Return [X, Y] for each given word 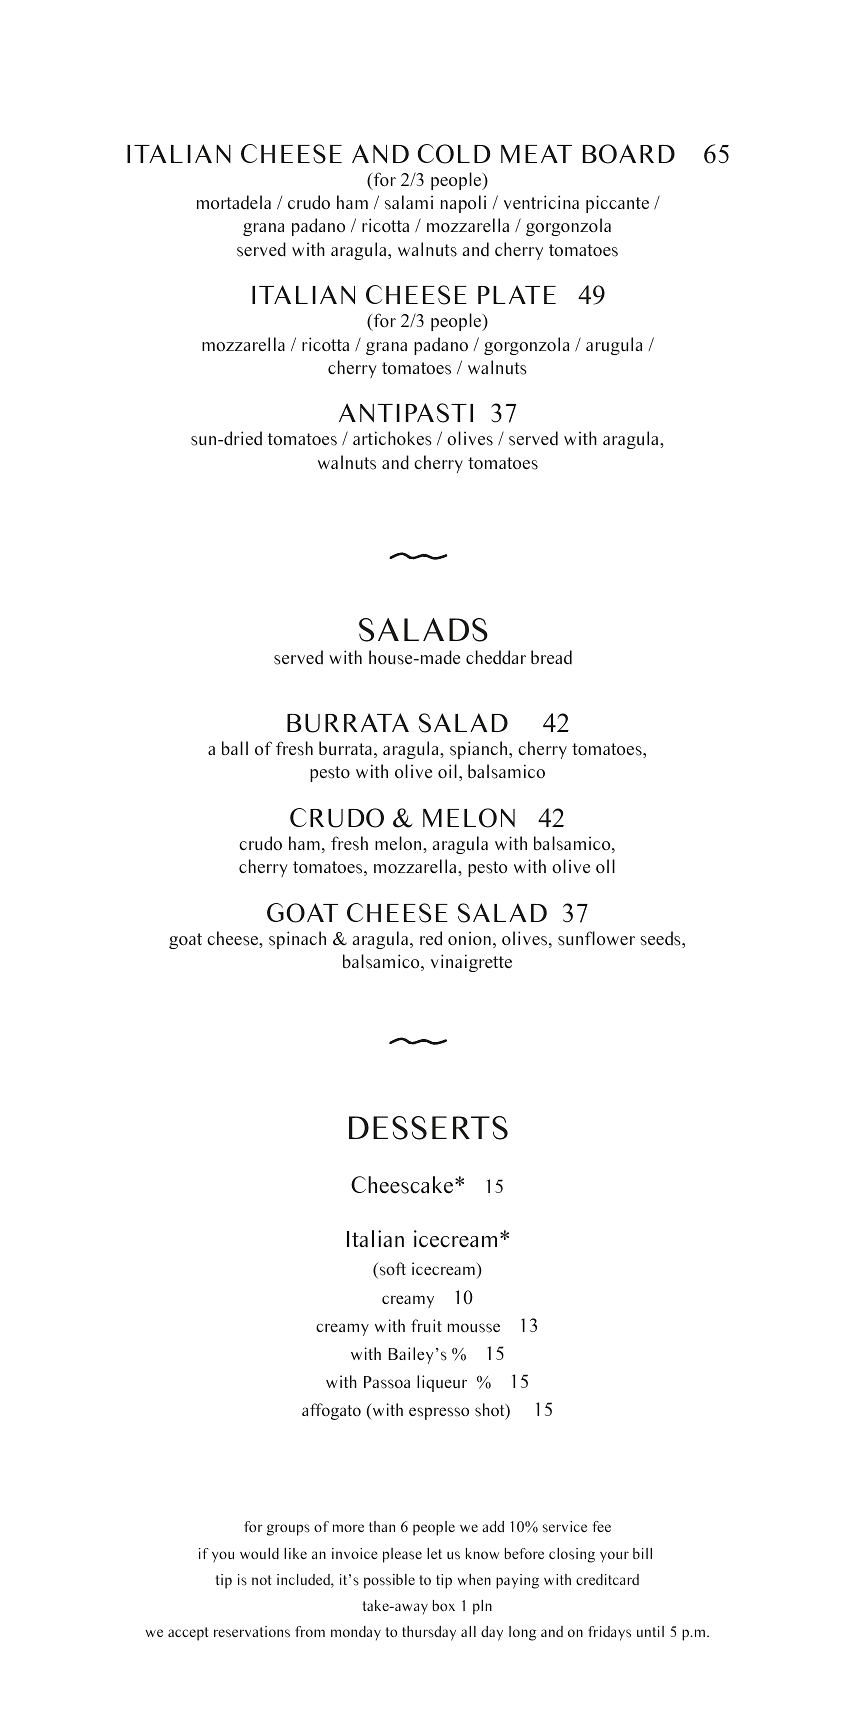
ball [235, 748]
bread [551, 657]
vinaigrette [471, 963]
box [444, 1605]
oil [447, 771]
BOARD [629, 154]
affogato [331, 1411]
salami [409, 202]
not [261, 1580]
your [614, 1557]
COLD [453, 154]
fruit [426, 1326]
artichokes [392, 438]
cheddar [496, 657]
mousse [473, 1328]
